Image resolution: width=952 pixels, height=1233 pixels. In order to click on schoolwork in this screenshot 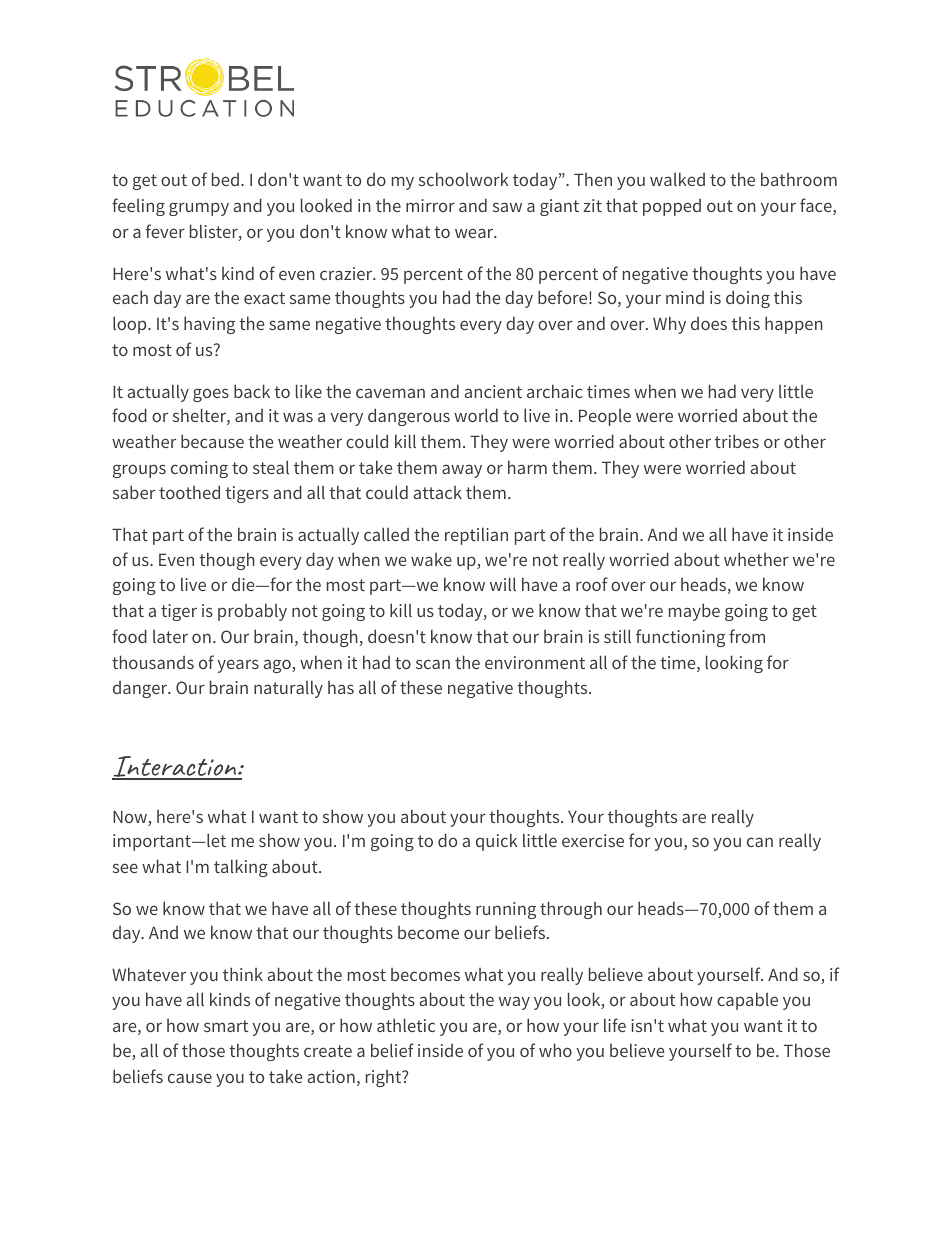, I will do `click(464, 179)`.
